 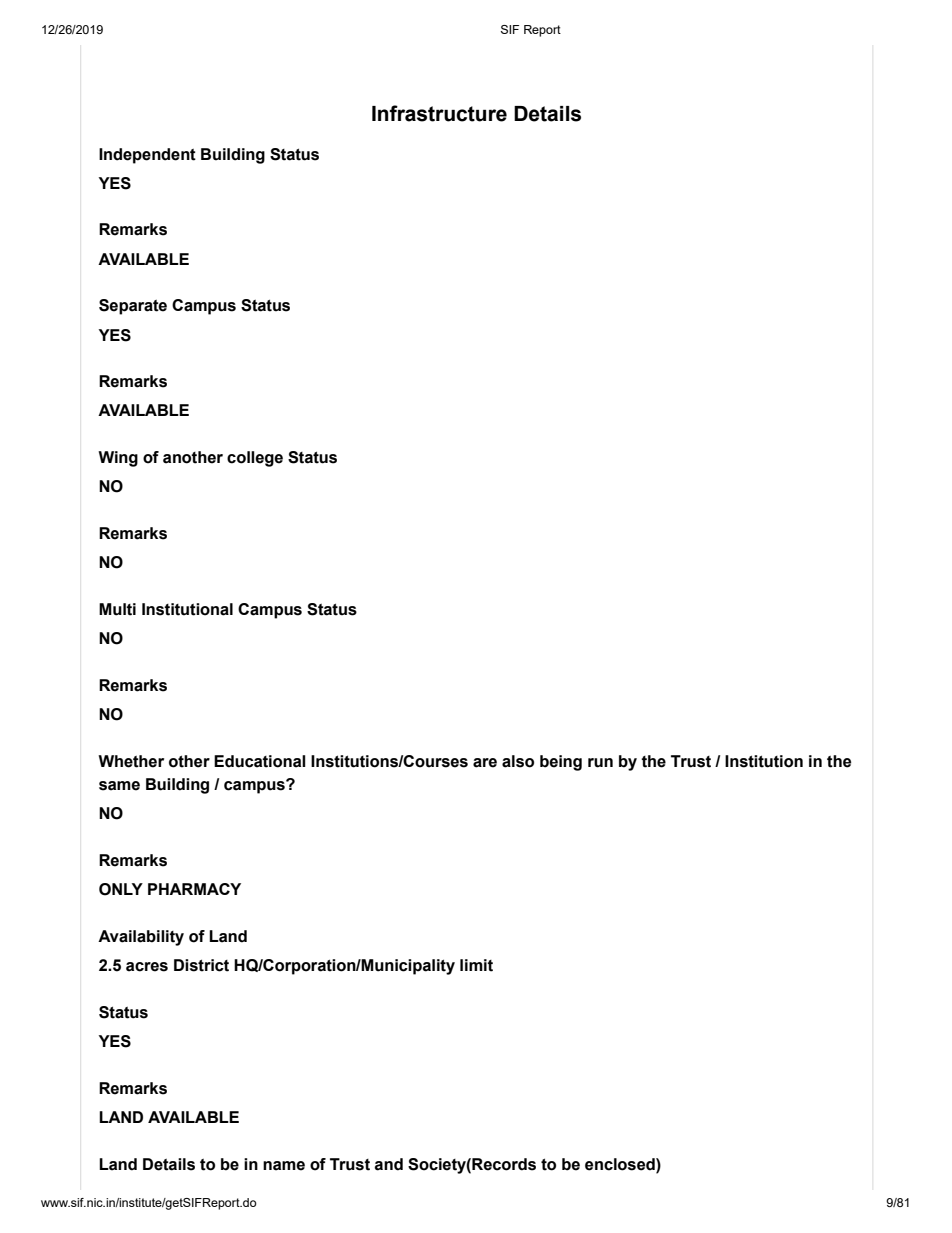 What do you see at coordinates (133, 307) in the screenshot?
I see `Separate` at bounding box center [133, 307].
